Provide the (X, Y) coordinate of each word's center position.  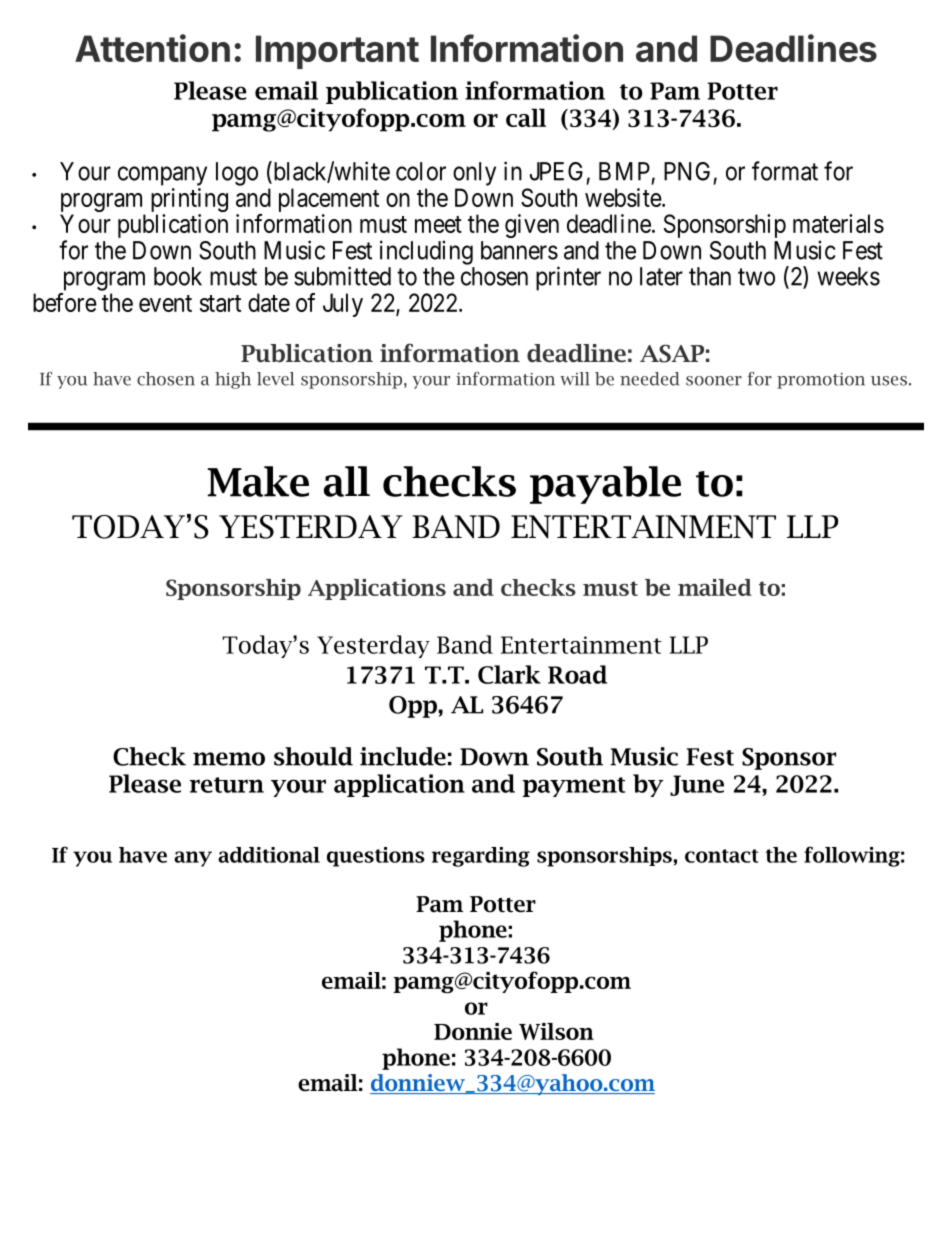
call (526, 117)
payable (605, 485)
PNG (687, 171)
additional (269, 855)
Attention (152, 48)
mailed (715, 587)
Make (258, 481)
